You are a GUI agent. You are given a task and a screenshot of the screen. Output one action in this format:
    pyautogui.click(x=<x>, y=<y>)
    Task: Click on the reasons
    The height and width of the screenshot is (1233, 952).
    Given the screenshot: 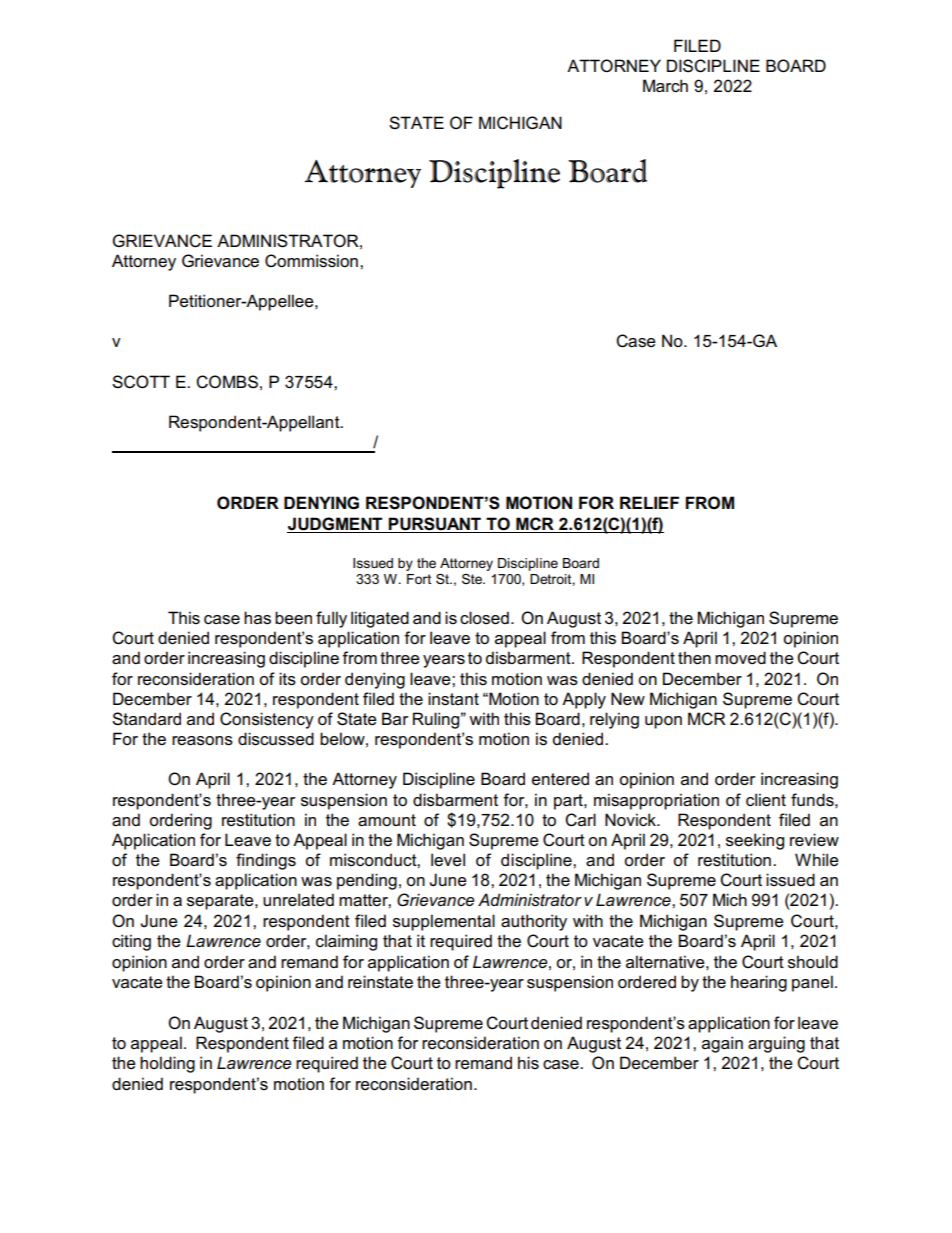 What is the action you would take?
    pyautogui.click(x=202, y=741)
